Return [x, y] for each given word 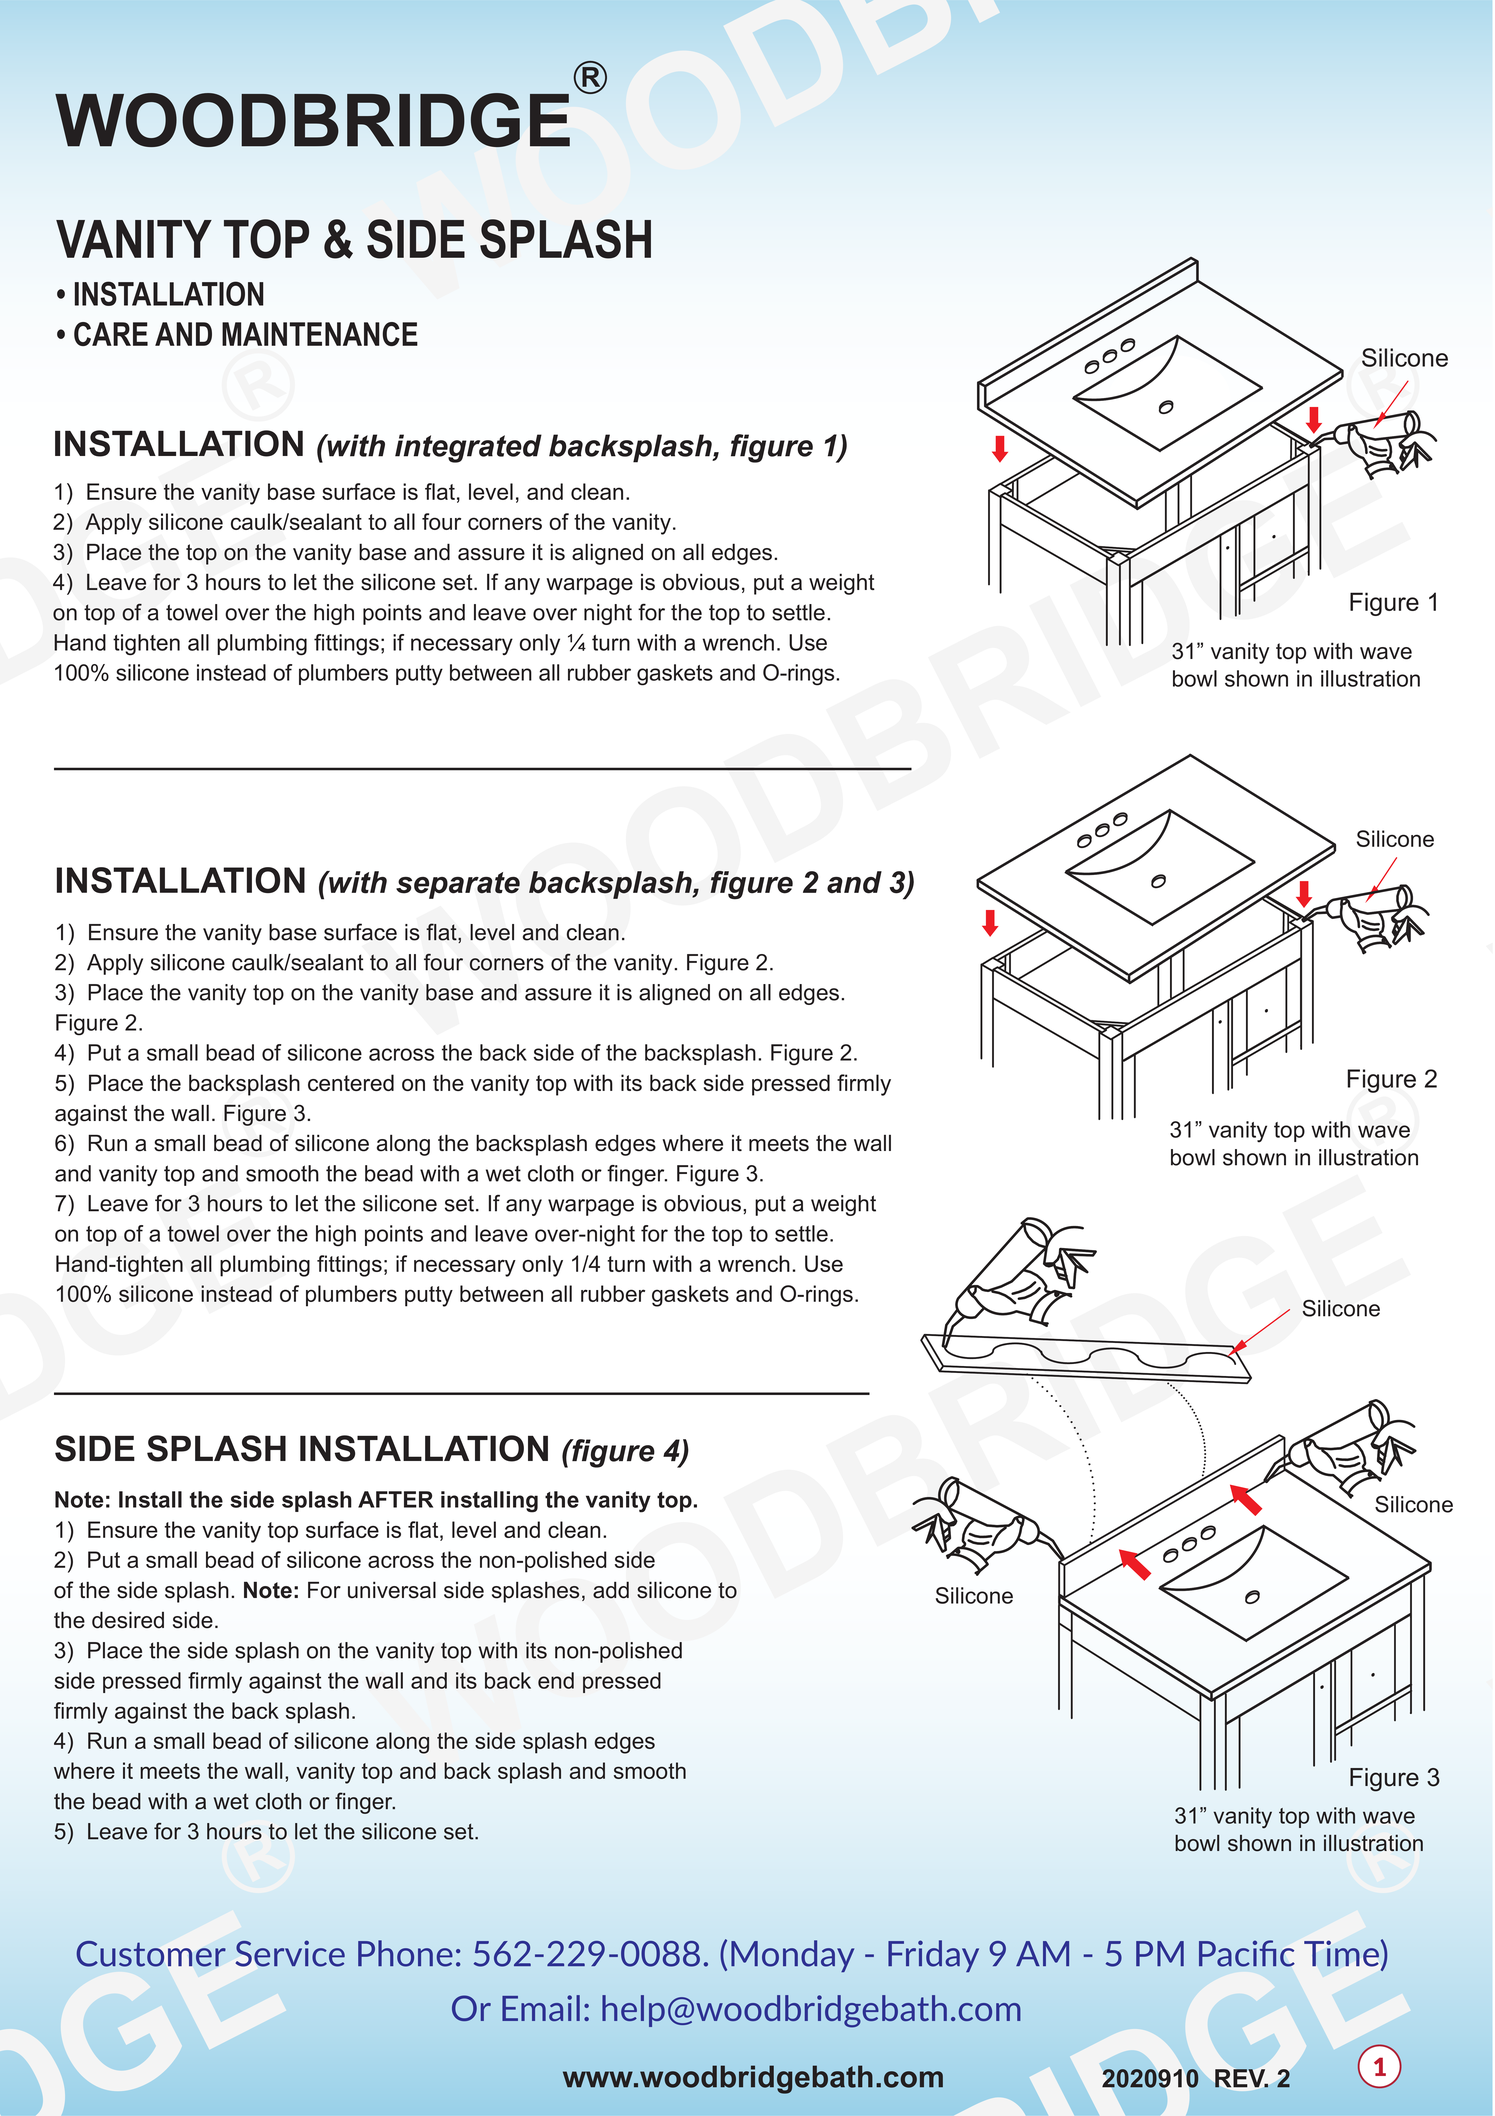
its [536, 1650]
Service [290, 1953]
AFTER [395, 1499]
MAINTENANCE [320, 334]
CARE [111, 334]
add [611, 1590]
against [91, 1115]
